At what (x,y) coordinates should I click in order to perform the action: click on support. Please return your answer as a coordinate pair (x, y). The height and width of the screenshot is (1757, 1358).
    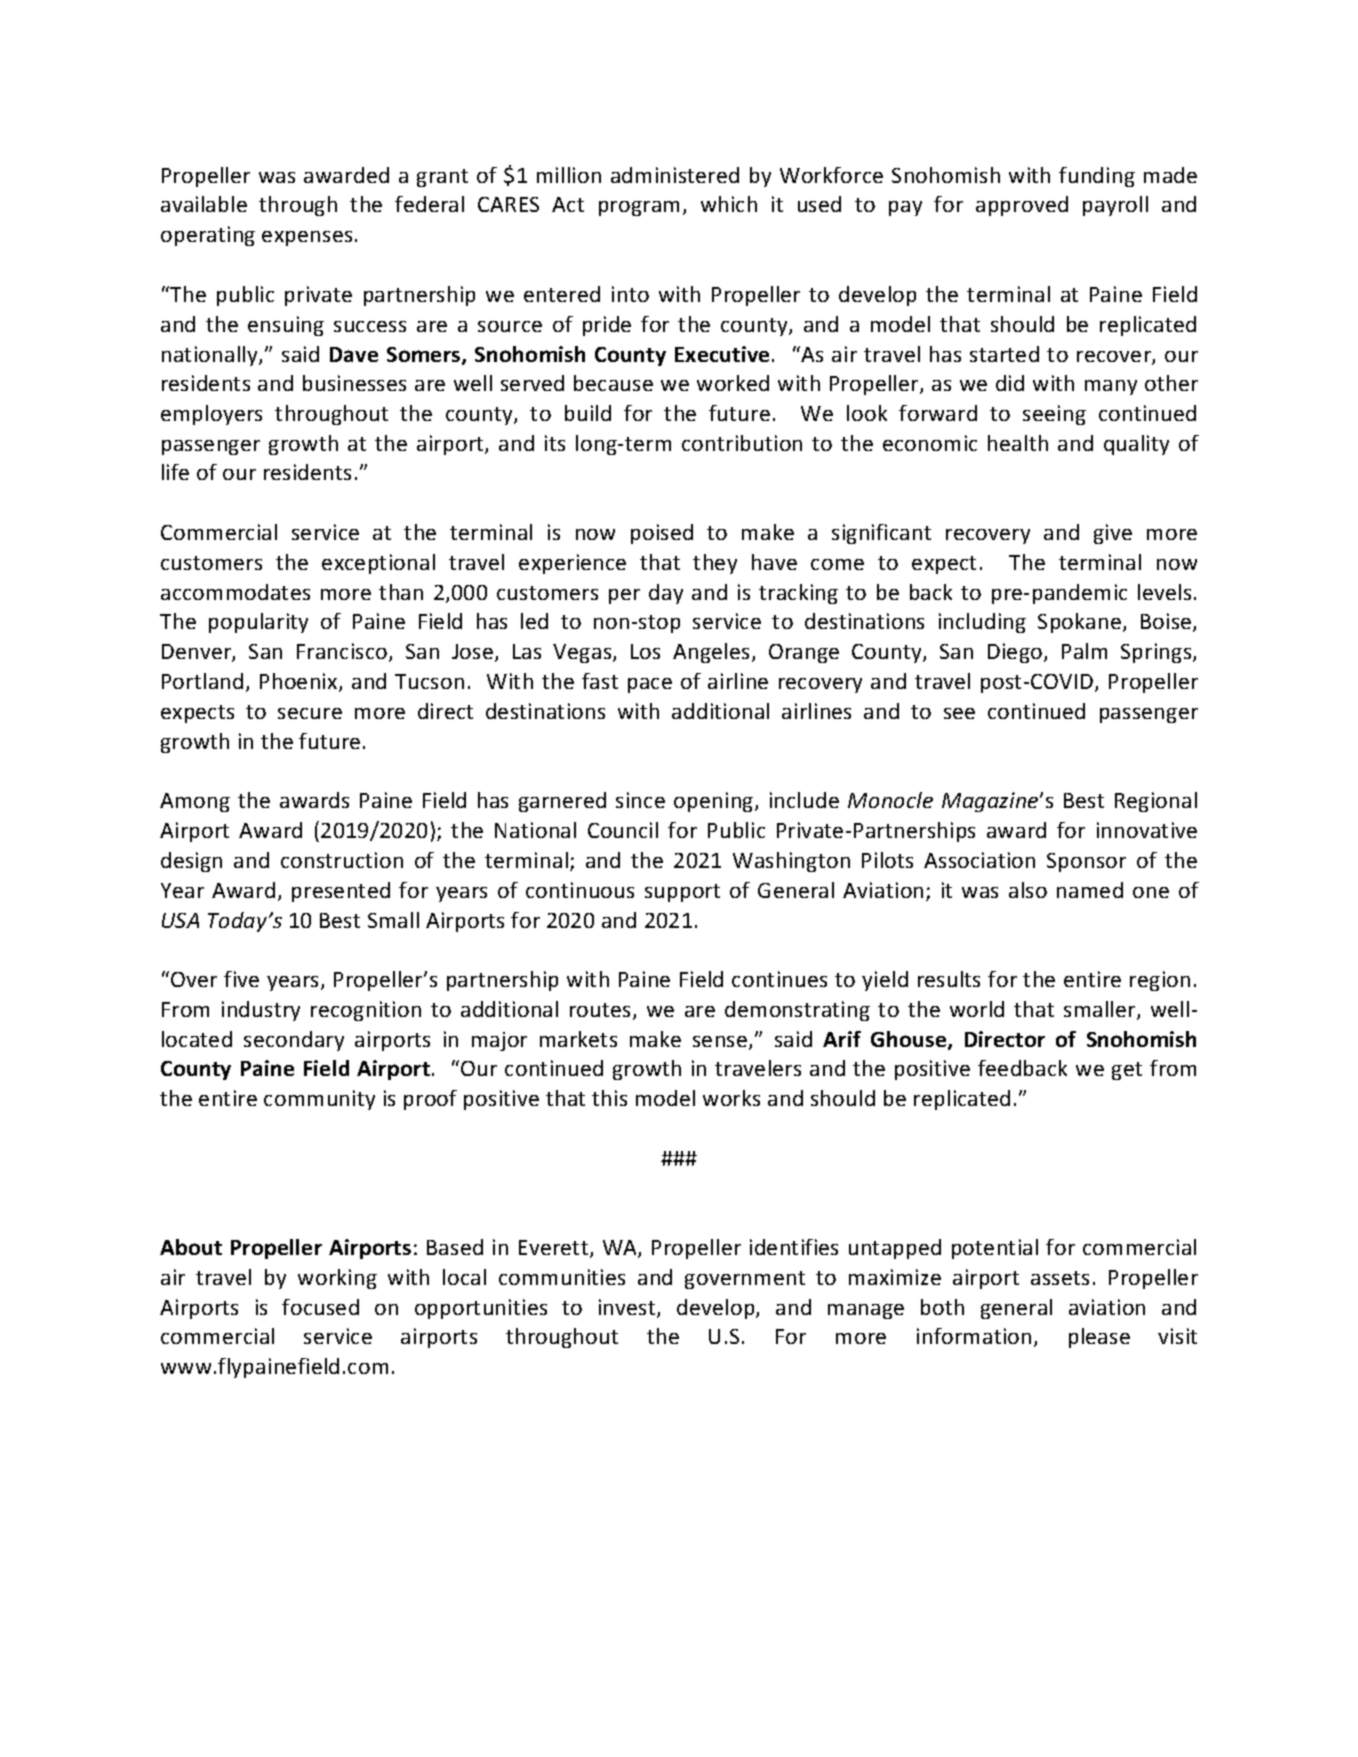
    Looking at the image, I should click on (682, 893).
